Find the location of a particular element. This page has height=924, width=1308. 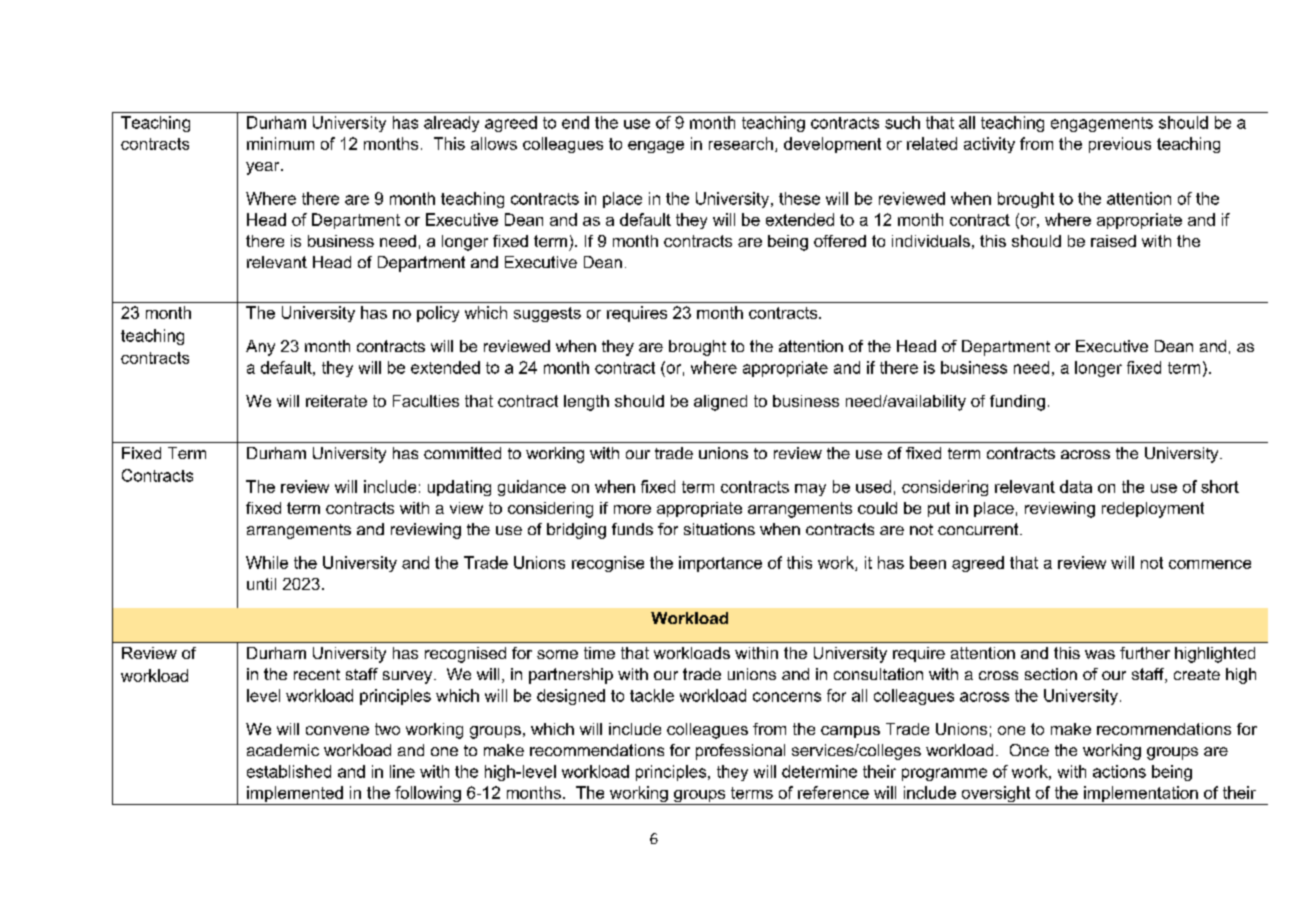

line is located at coordinates (402, 771).
